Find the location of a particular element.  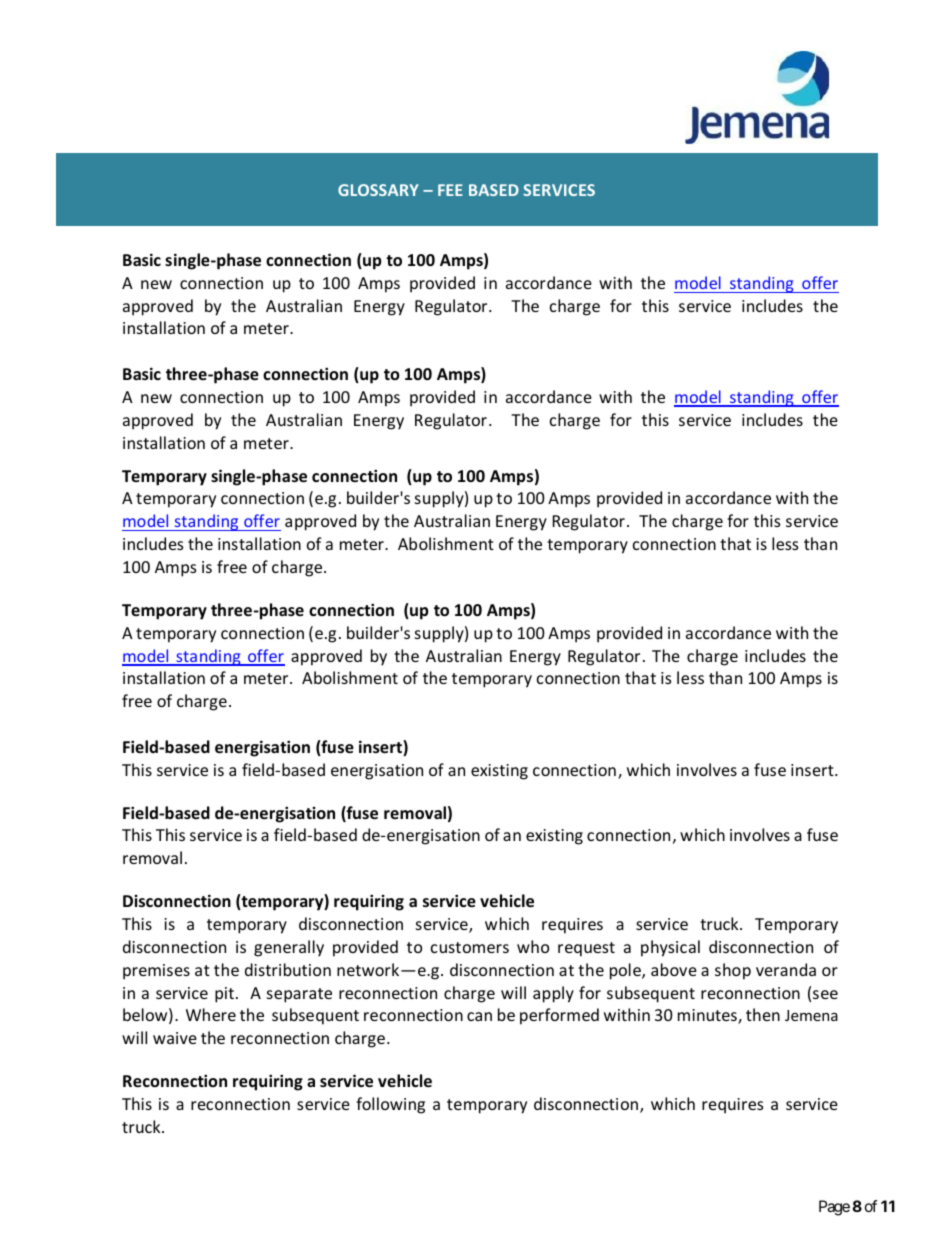

distribution is located at coordinates (288, 969).
